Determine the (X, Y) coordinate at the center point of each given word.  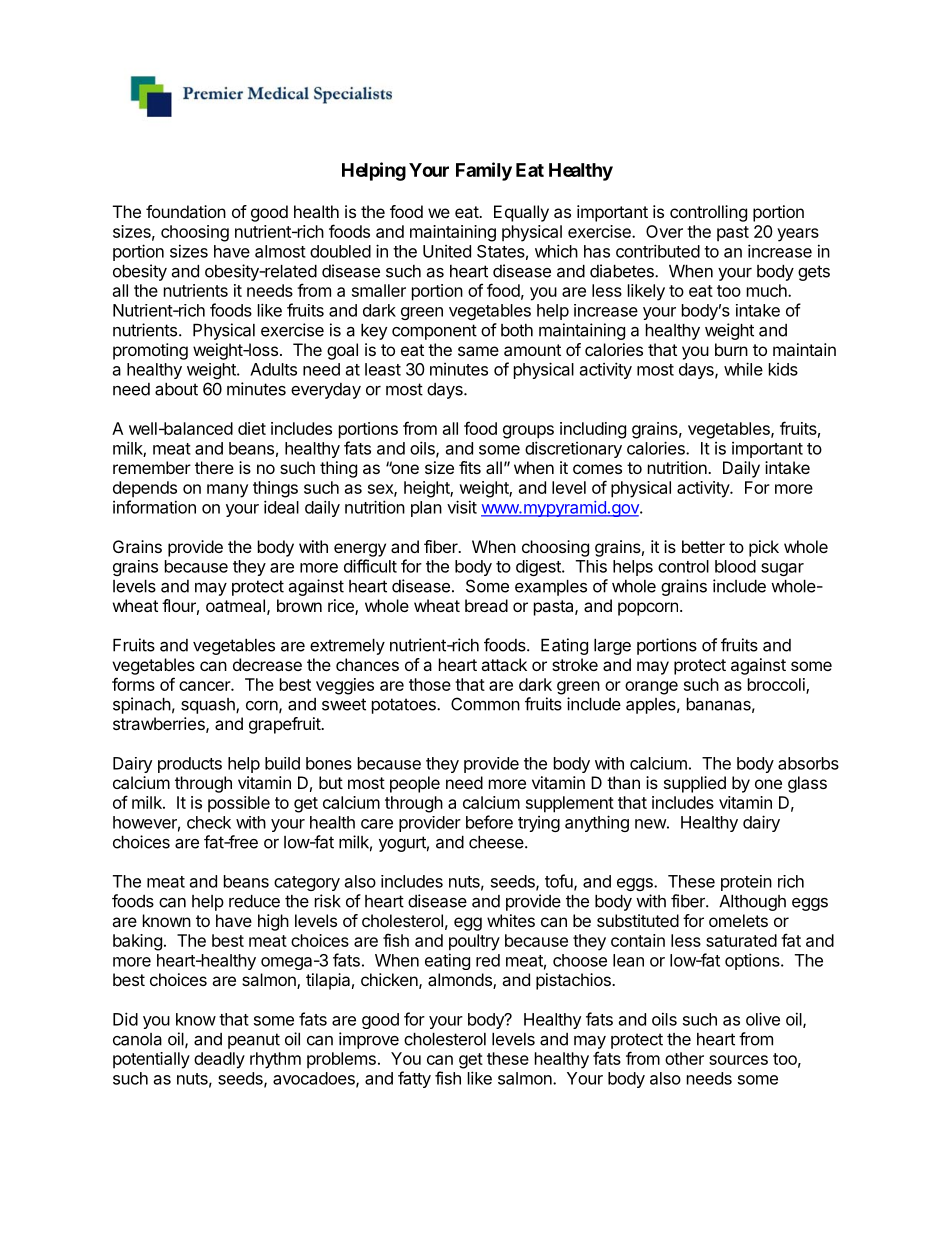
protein (746, 883)
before (489, 822)
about (176, 389)
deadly (219, 1060)
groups (528, 432)
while (743, 369)
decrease (267, 664)
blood (735, 566)
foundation (186, 211)
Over (664, 231)
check (209, 822)
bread (486, 605)
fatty (414, 1079)
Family (484, 171)
